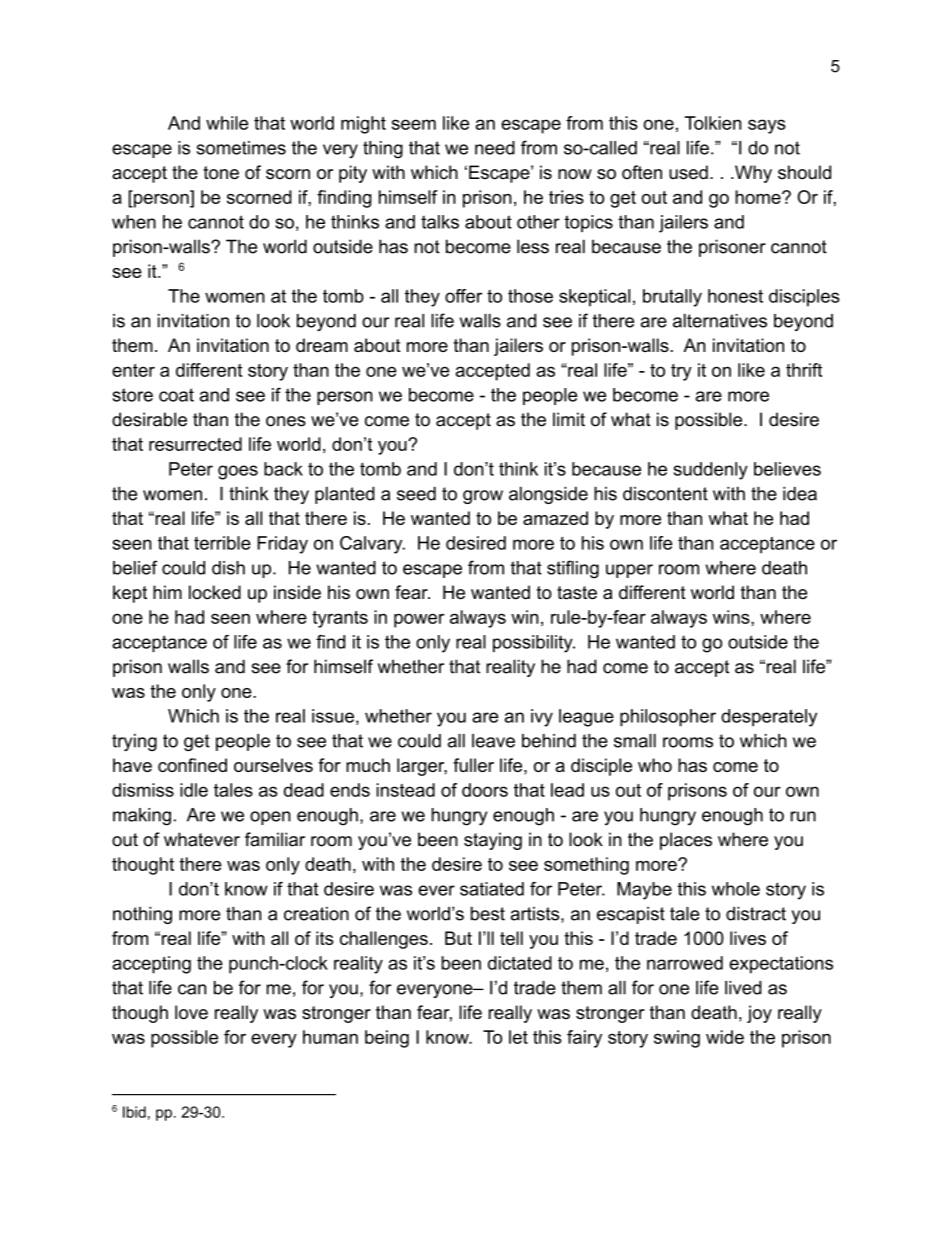  What do you see at coordinates (134, 1112) in the screenshot?
I see `Ibid` at bounding box center [134, 1112].
